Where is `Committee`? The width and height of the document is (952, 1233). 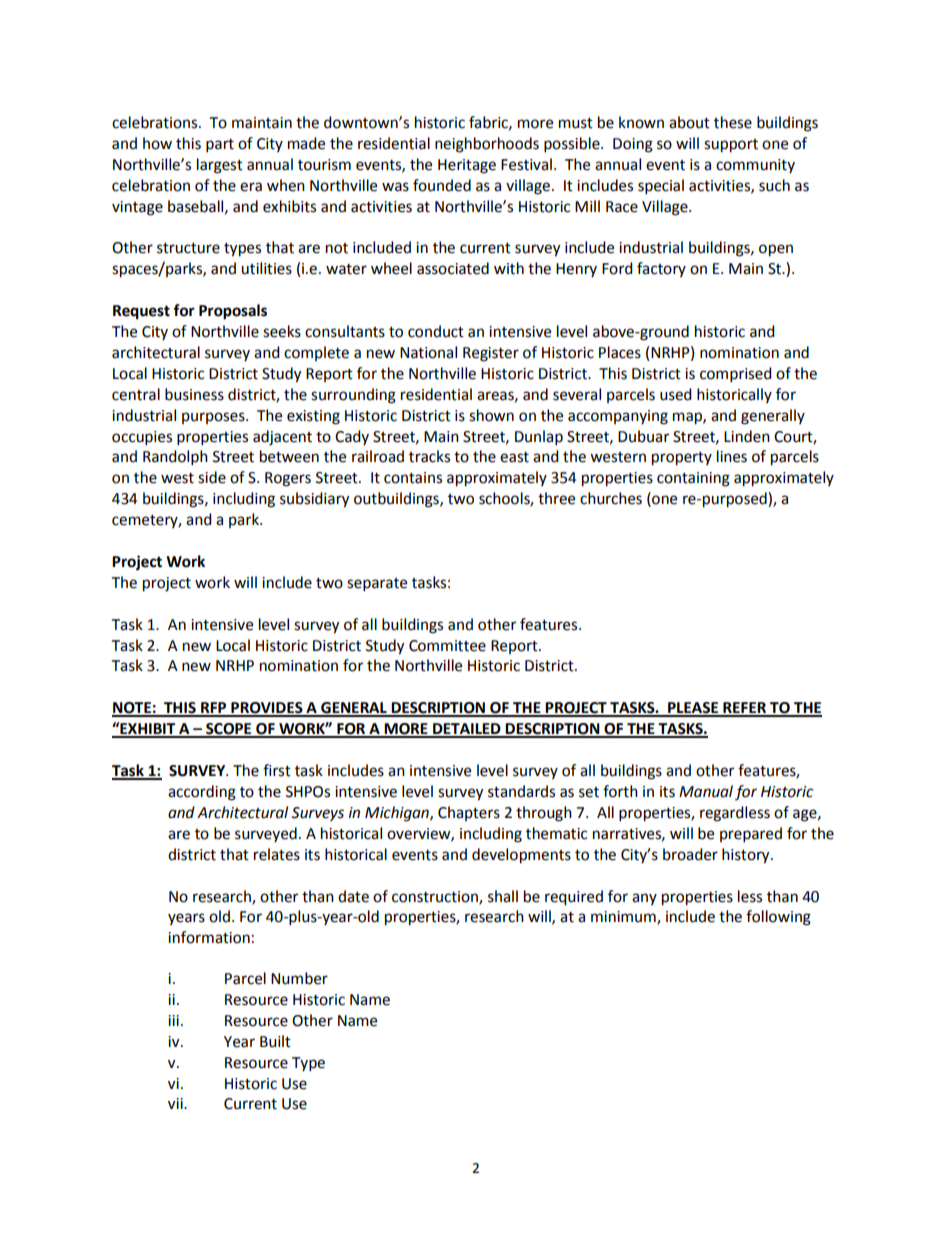
Committee is located at coordinates (447, 646).
